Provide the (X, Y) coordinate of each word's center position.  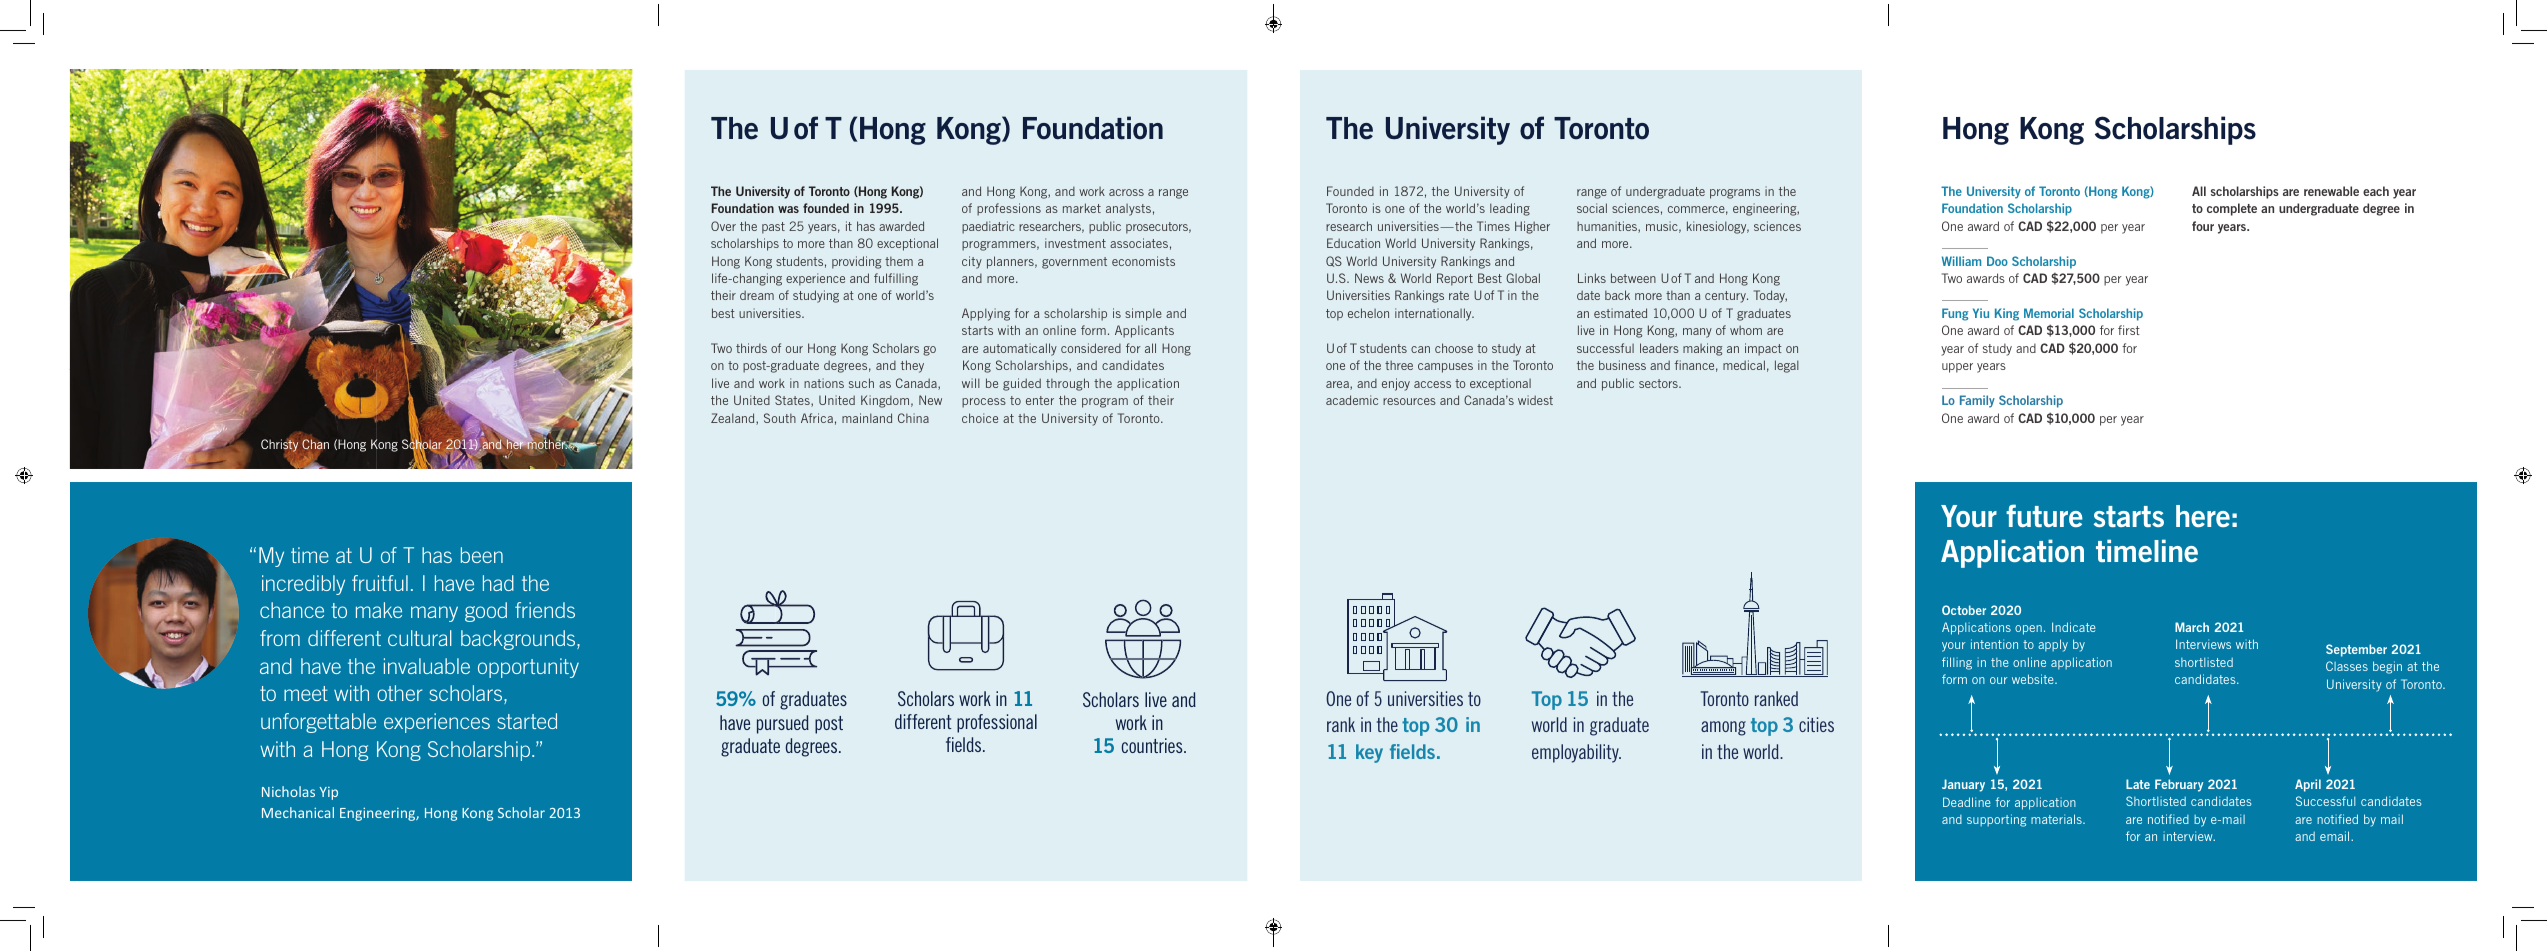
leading (1510, 209)
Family (1977, 401)
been (482, 555)
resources (1409, 401)
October (1964, 610)
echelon (1368, 313)
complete (2232, 209)
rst (2133, 330)
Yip (329, 793)
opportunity (528, 668)
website (2034, 679)
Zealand (734, 419)
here (2203, 516)
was (788, 209)
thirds (751, 348)
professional (997, 723)
